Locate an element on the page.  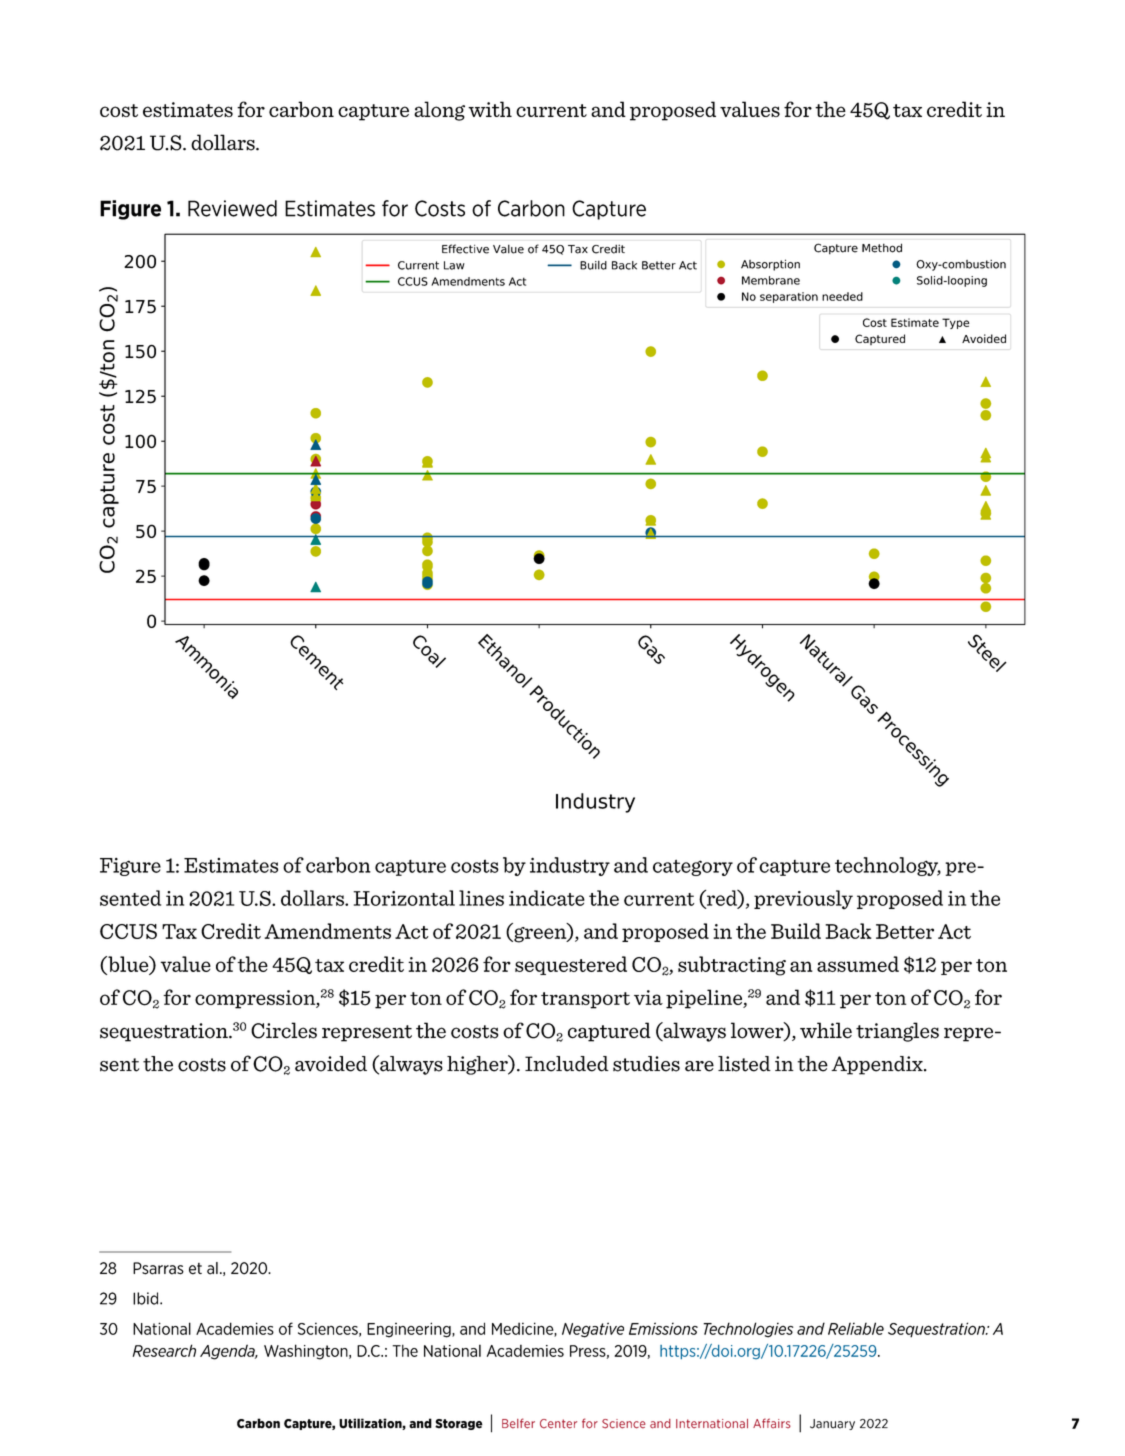
January is located at coordinates (832, 1424).
